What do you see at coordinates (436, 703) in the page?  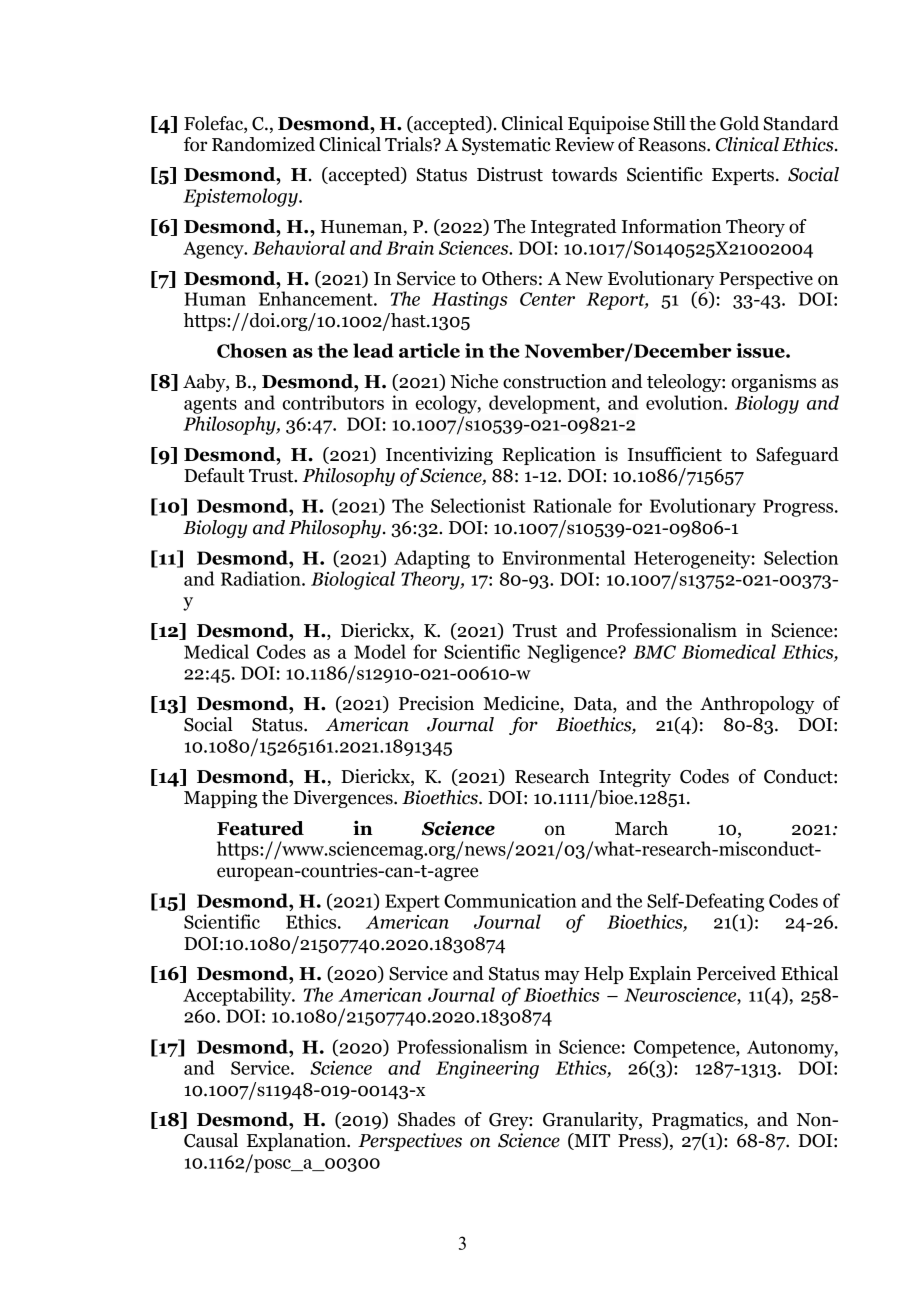 I see `Precision` at bounding box center [436, 703].
